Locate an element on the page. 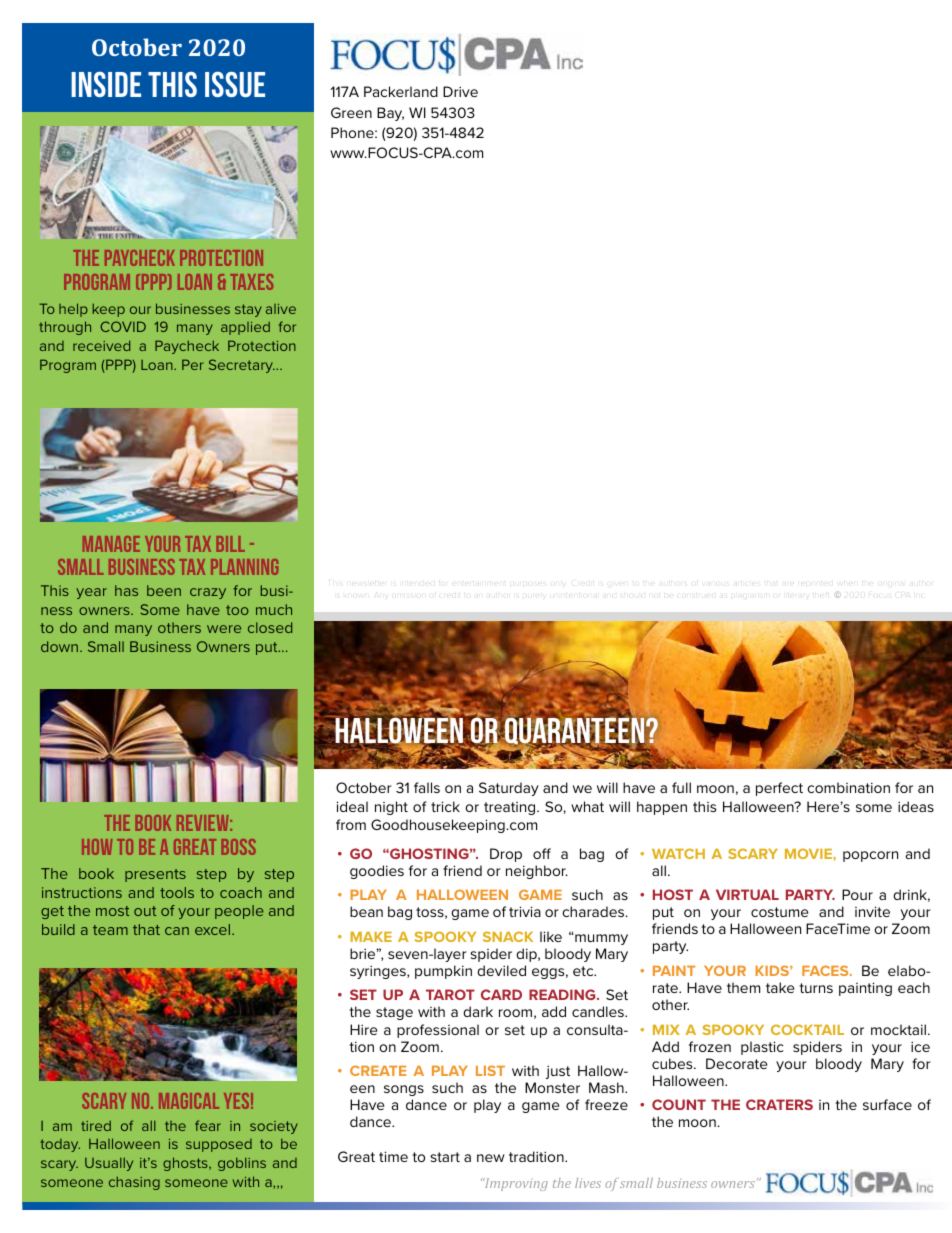 Image resolution: width=952 pixels, height=1233 pixels. bill is located at coordinates (230, 544).
